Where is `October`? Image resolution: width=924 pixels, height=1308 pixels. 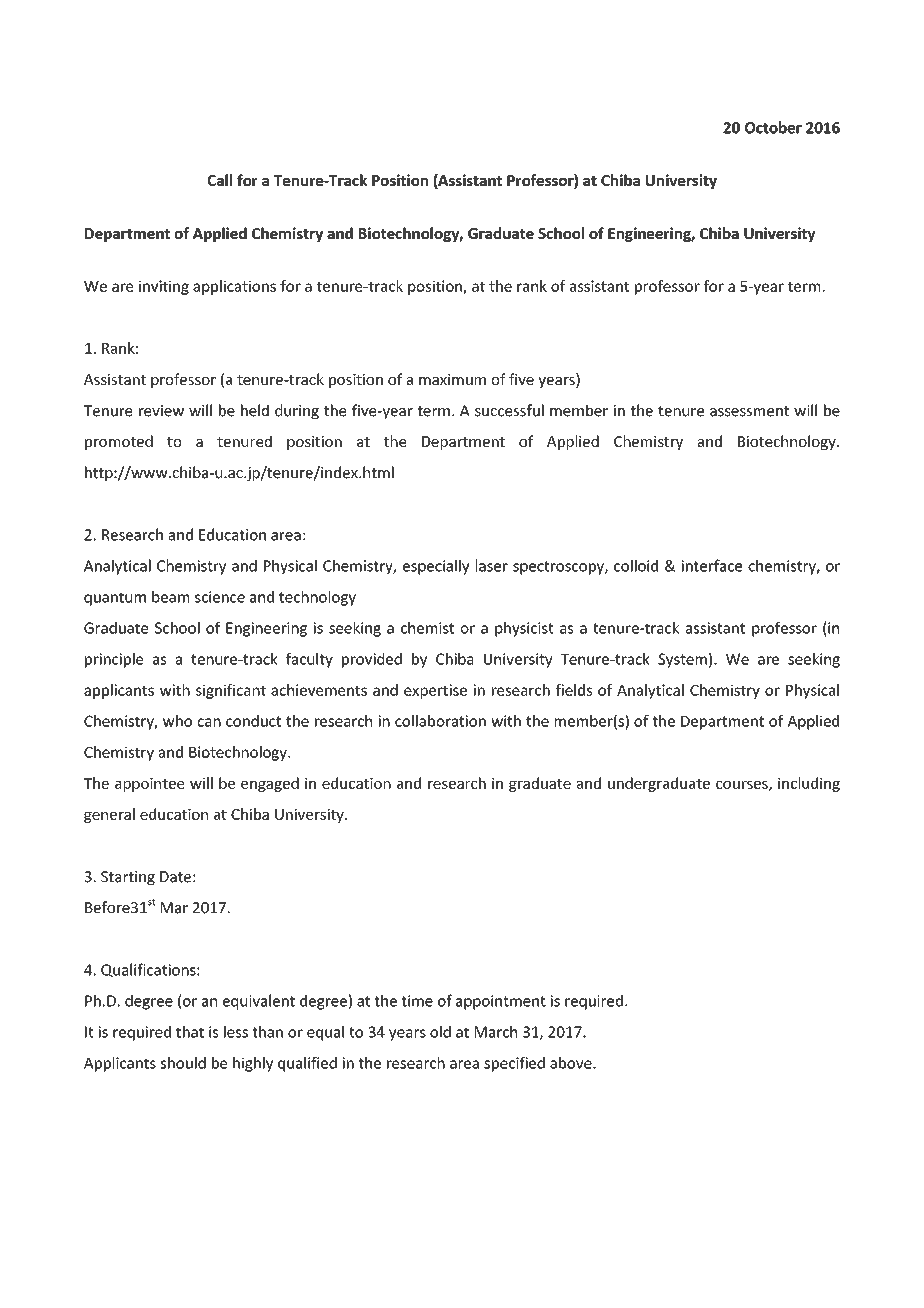 October is located at coordinates (773, 127).
